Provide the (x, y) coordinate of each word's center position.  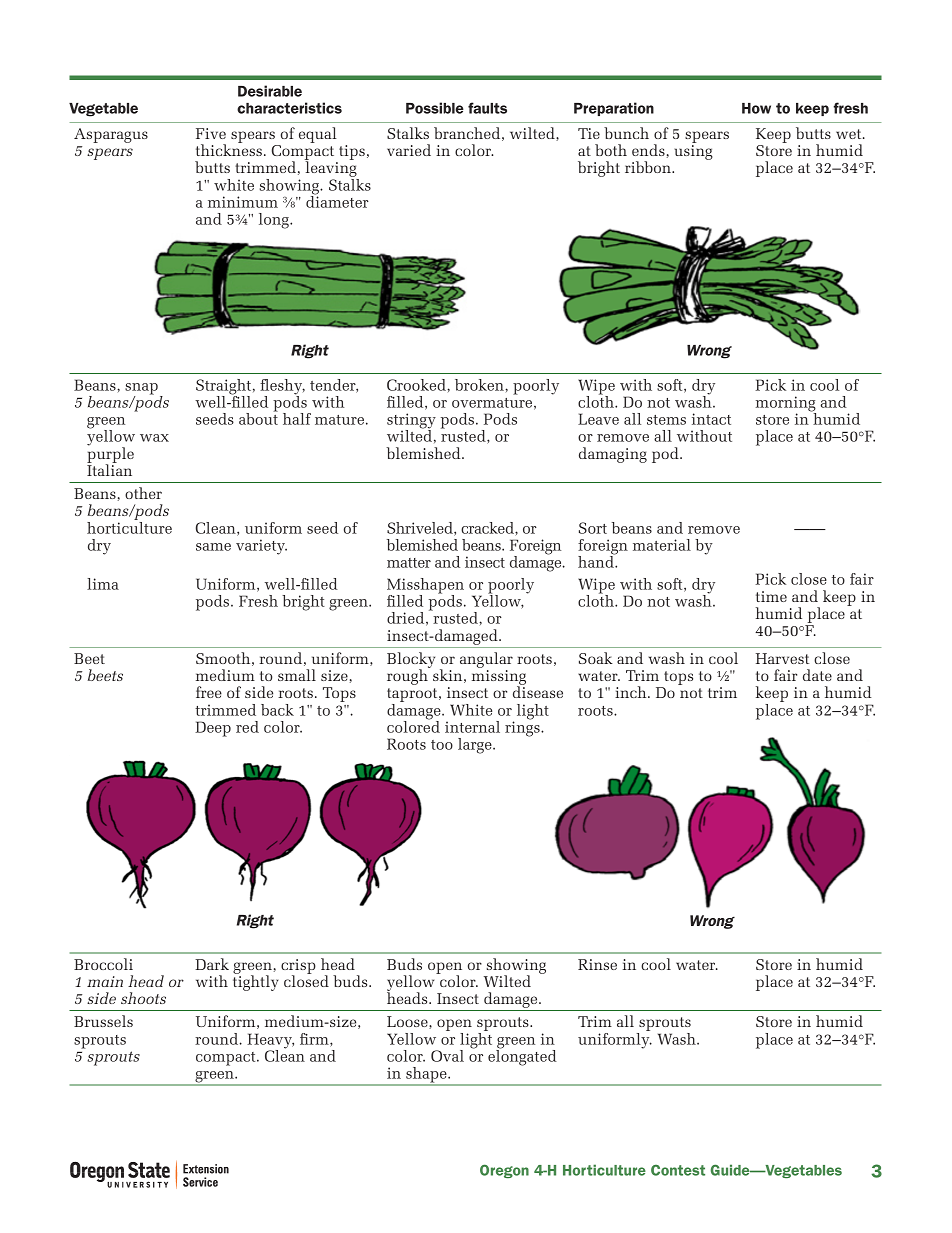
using (694, 152)
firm (315, 1040)
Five (211, 133)
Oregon (504, 1171)
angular (486, 661)
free (209, 692)
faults (487, 108)
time (771, 596)
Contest (678, 1170)
